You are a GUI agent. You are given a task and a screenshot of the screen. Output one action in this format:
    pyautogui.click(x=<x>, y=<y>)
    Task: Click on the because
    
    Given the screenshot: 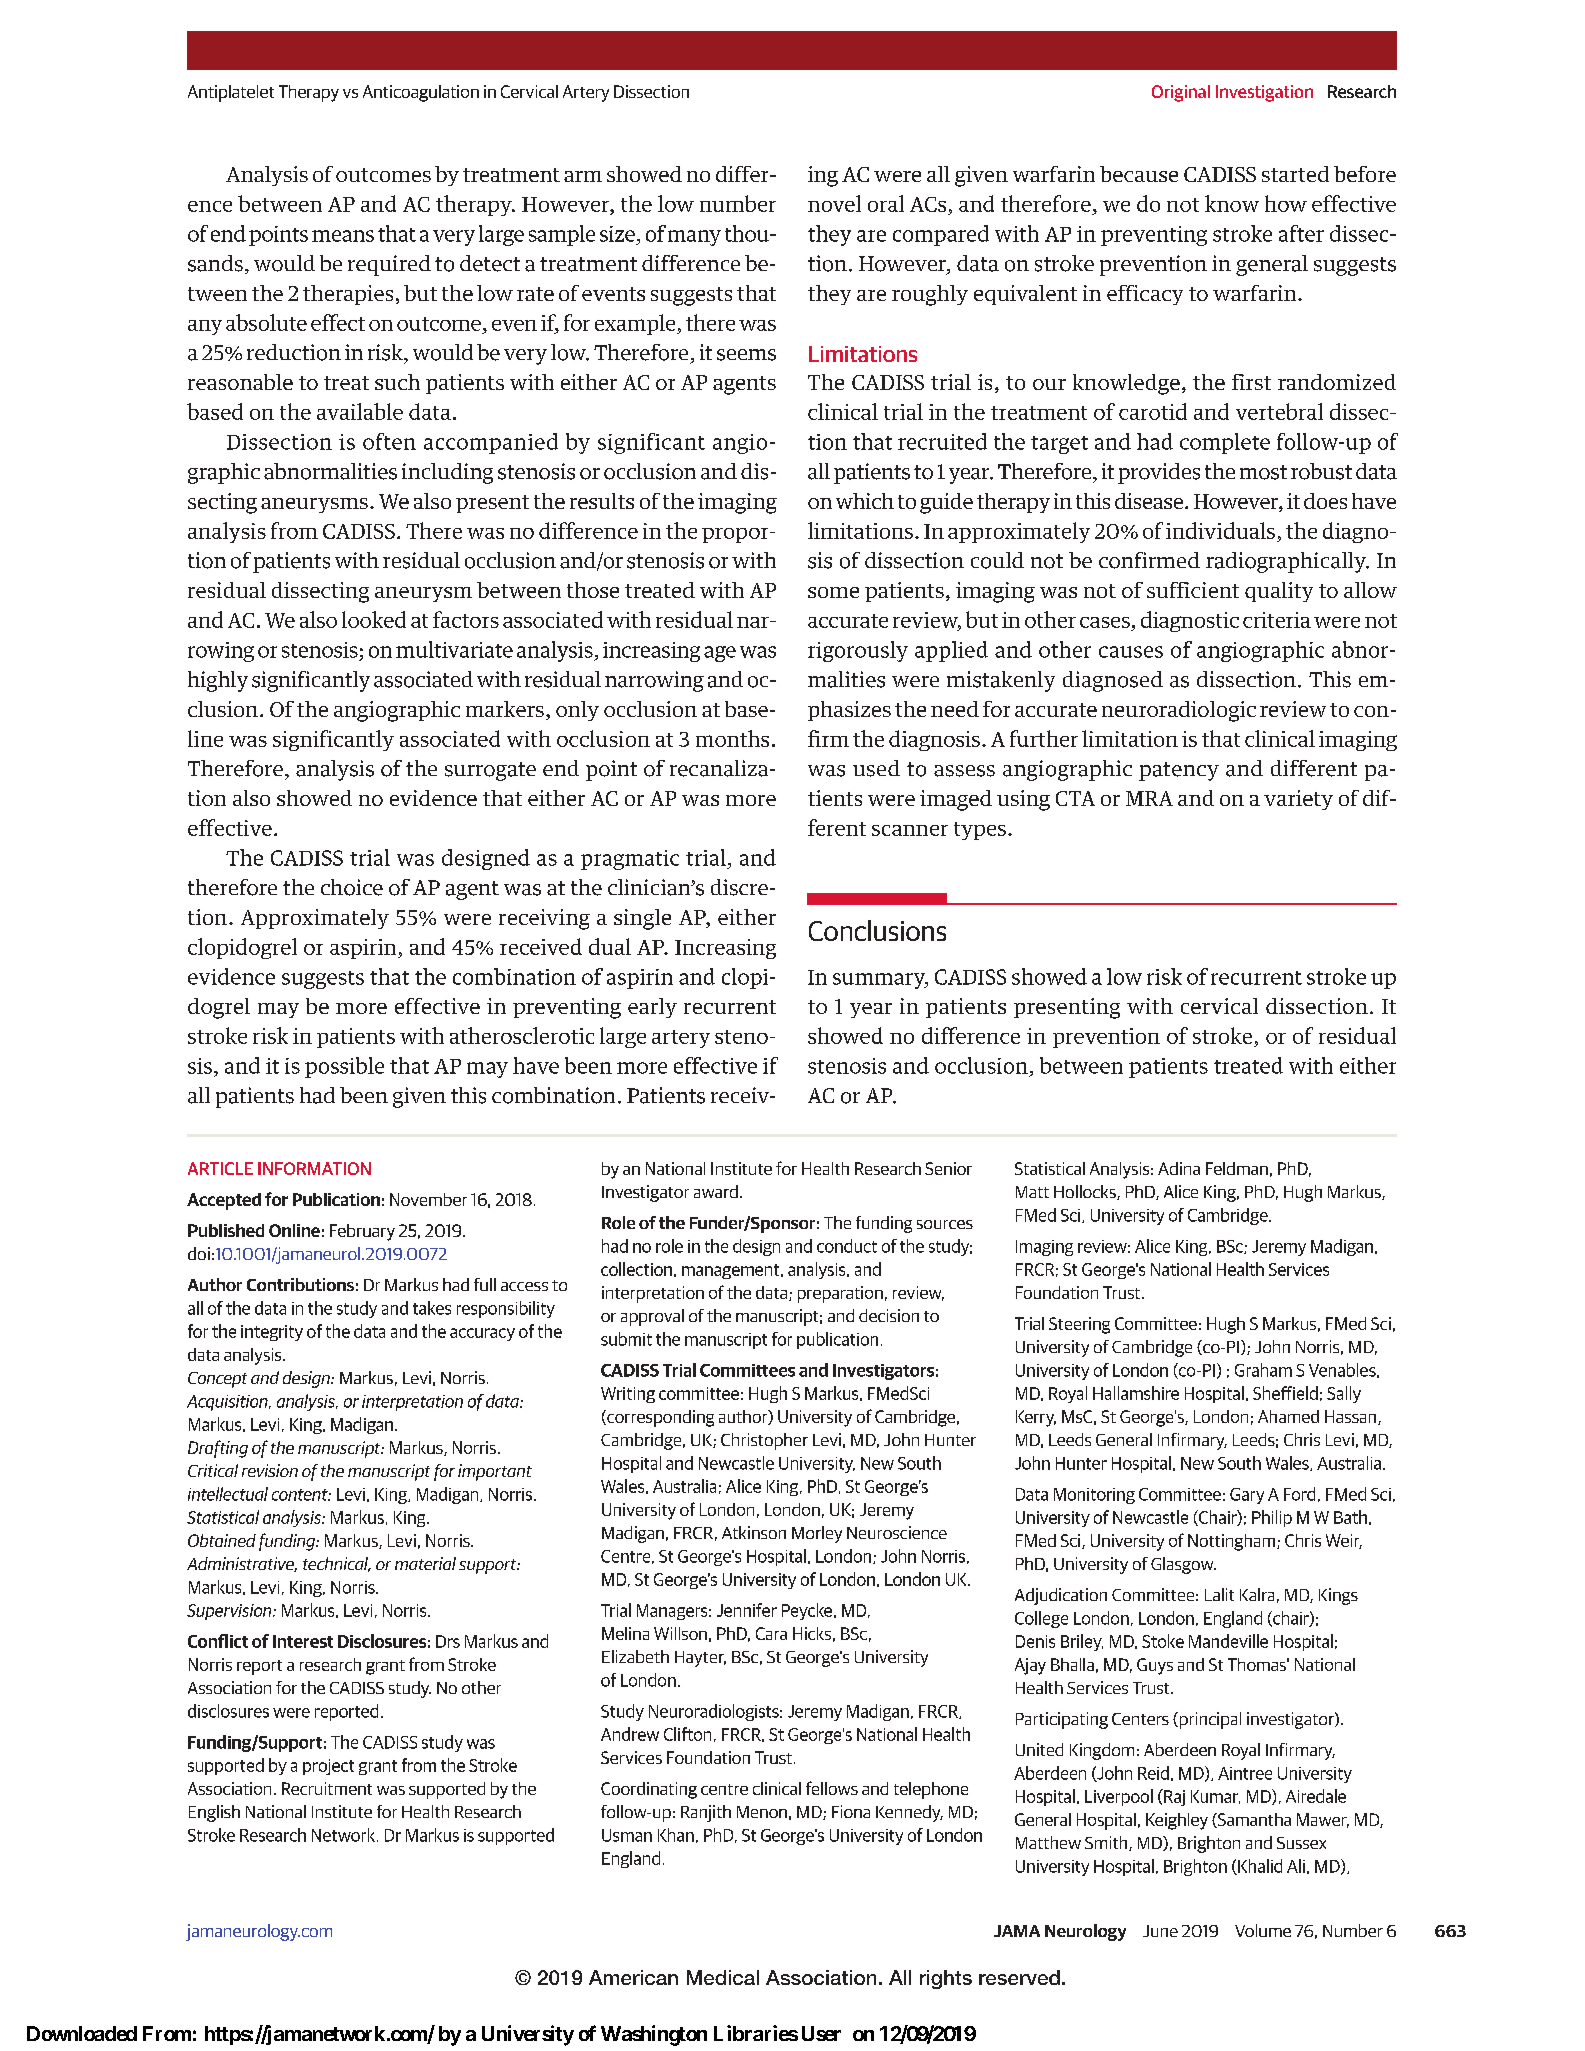 What is the action you would take?
    pyautogui.click(x=1139, y=174)
